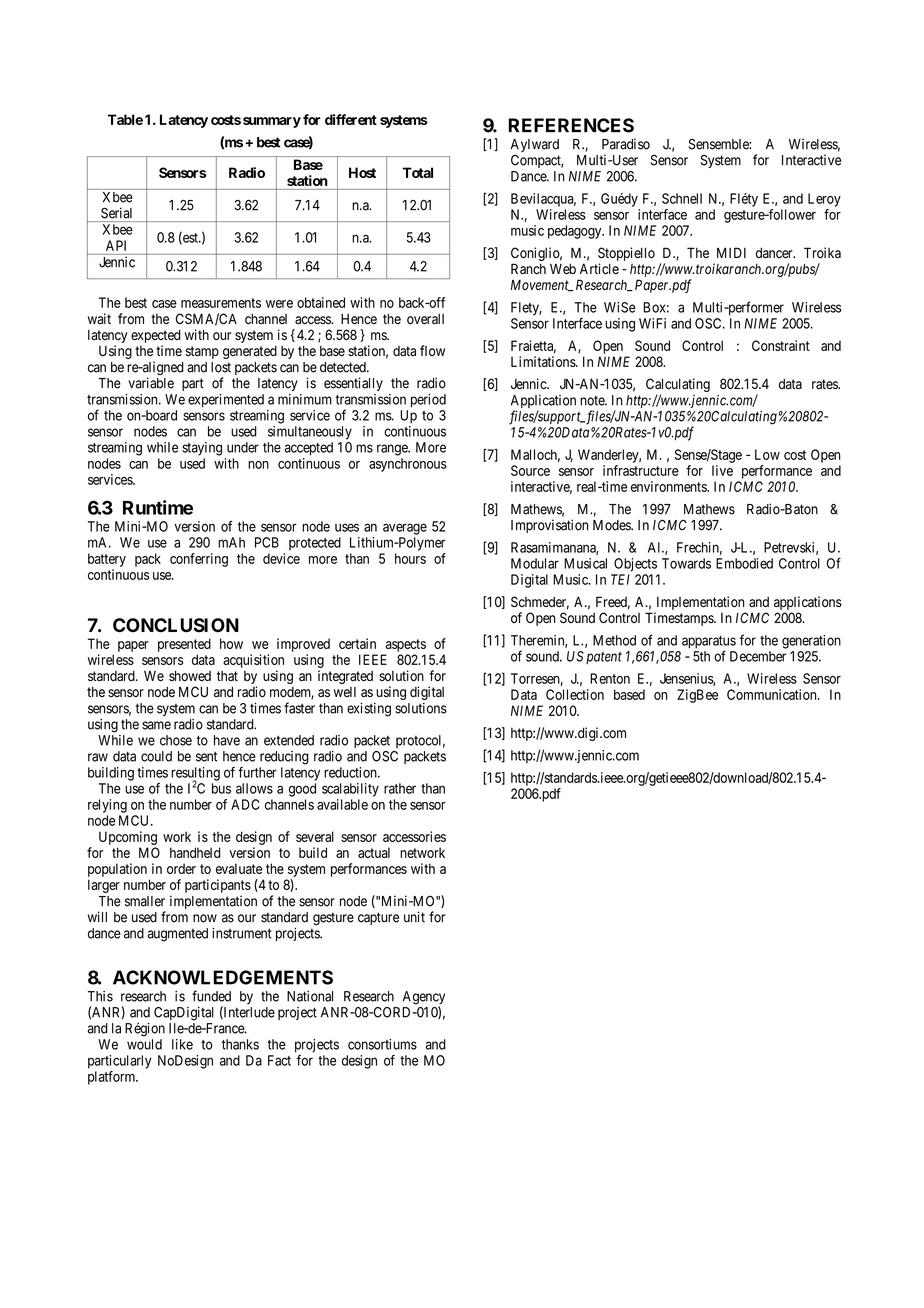  Describe the element at coordinates (432, 350) in the screenshot. I see `flow` at that location.
